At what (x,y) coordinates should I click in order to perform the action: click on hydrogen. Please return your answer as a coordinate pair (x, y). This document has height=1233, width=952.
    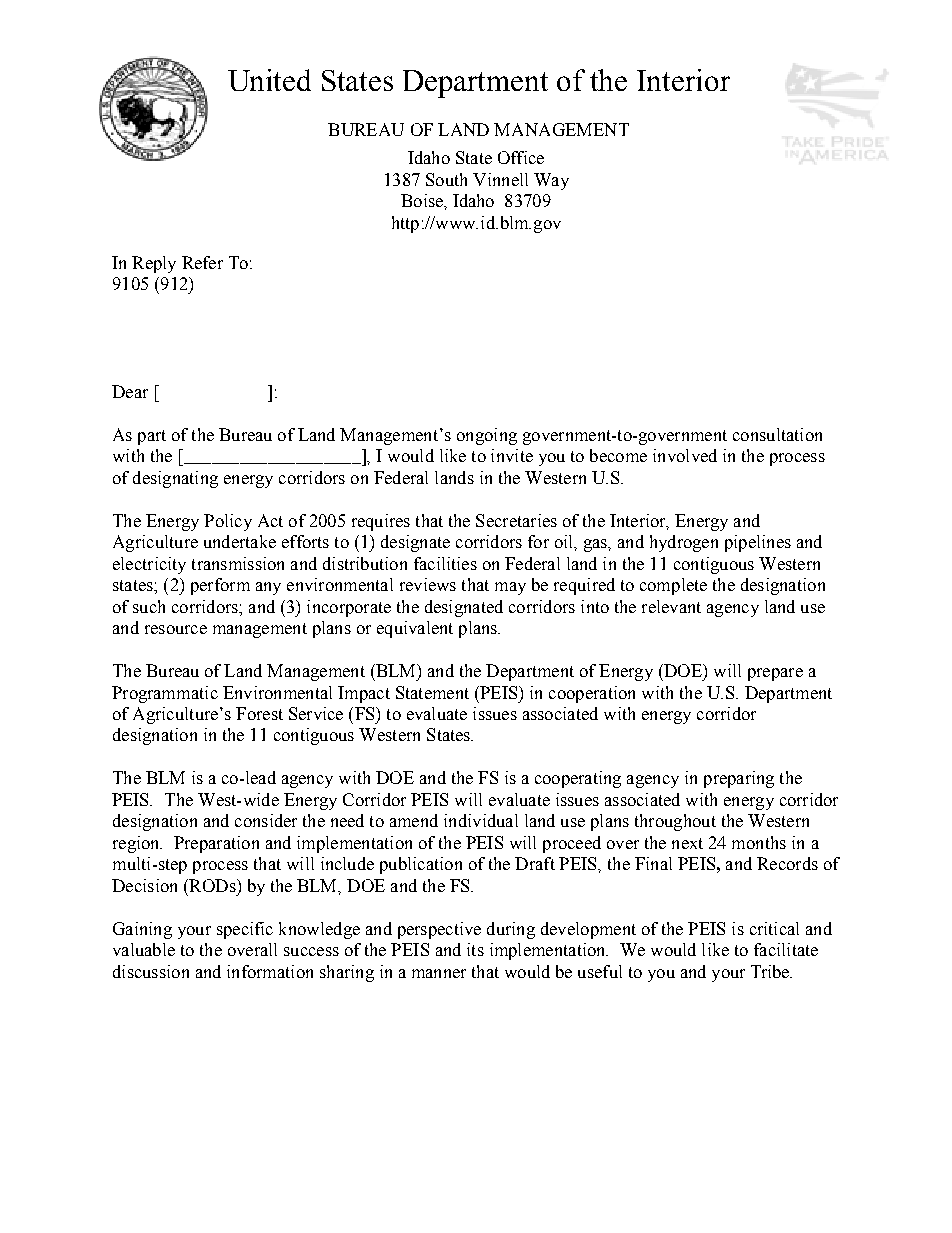
    Looking at the image, I should click on (684, 543).
